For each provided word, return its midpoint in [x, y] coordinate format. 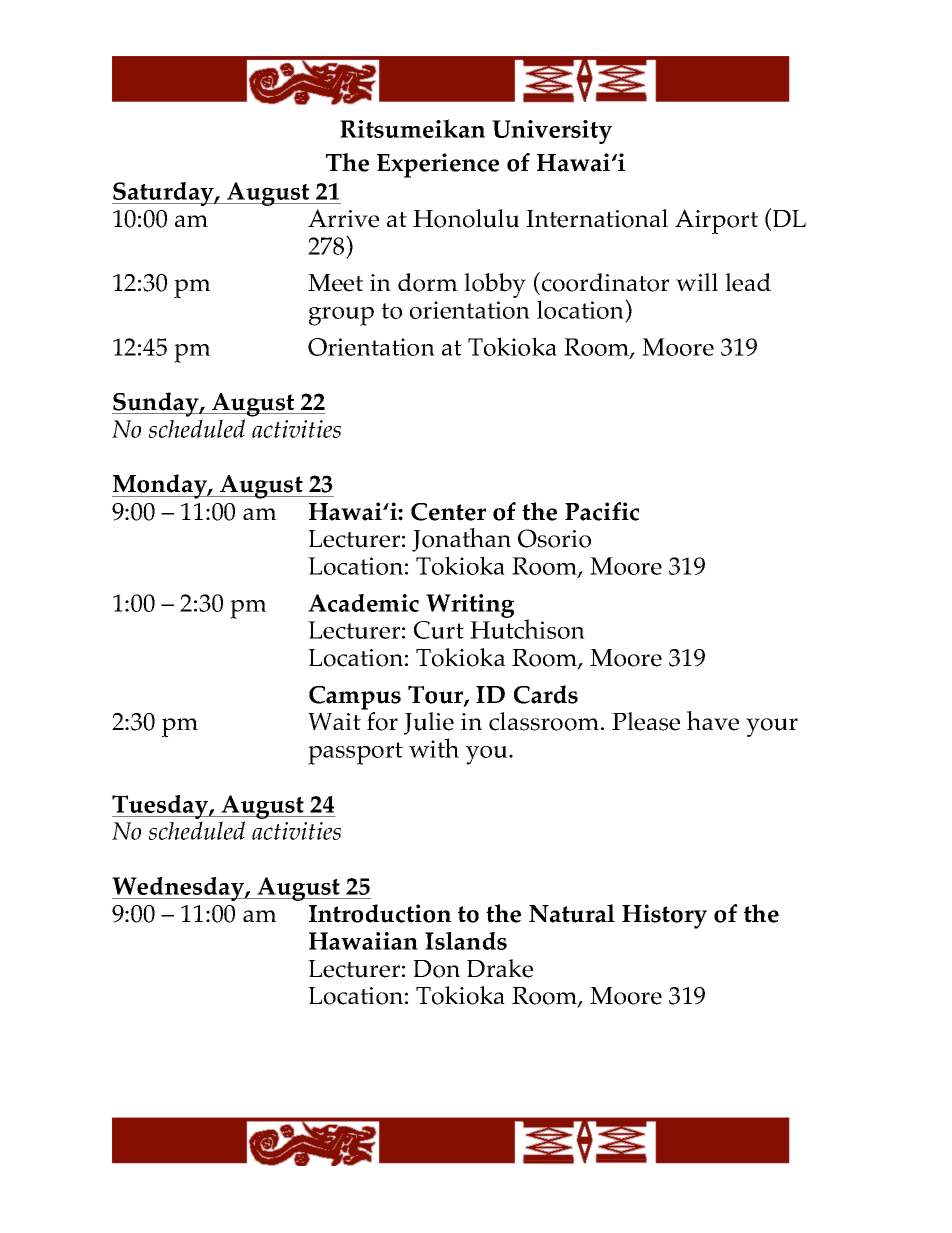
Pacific [602, 511]
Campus [355, 698]
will [697, 282]
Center [448, 512]
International [597, 218]
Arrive [343, 218]
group [341, 316]
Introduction [380, 913]
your [772, 727]
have [713, 721]
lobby [495, 285]
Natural [572, 913]
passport [355, 753]
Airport [716, 221]
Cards [546, 694]
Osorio [554, 538]
